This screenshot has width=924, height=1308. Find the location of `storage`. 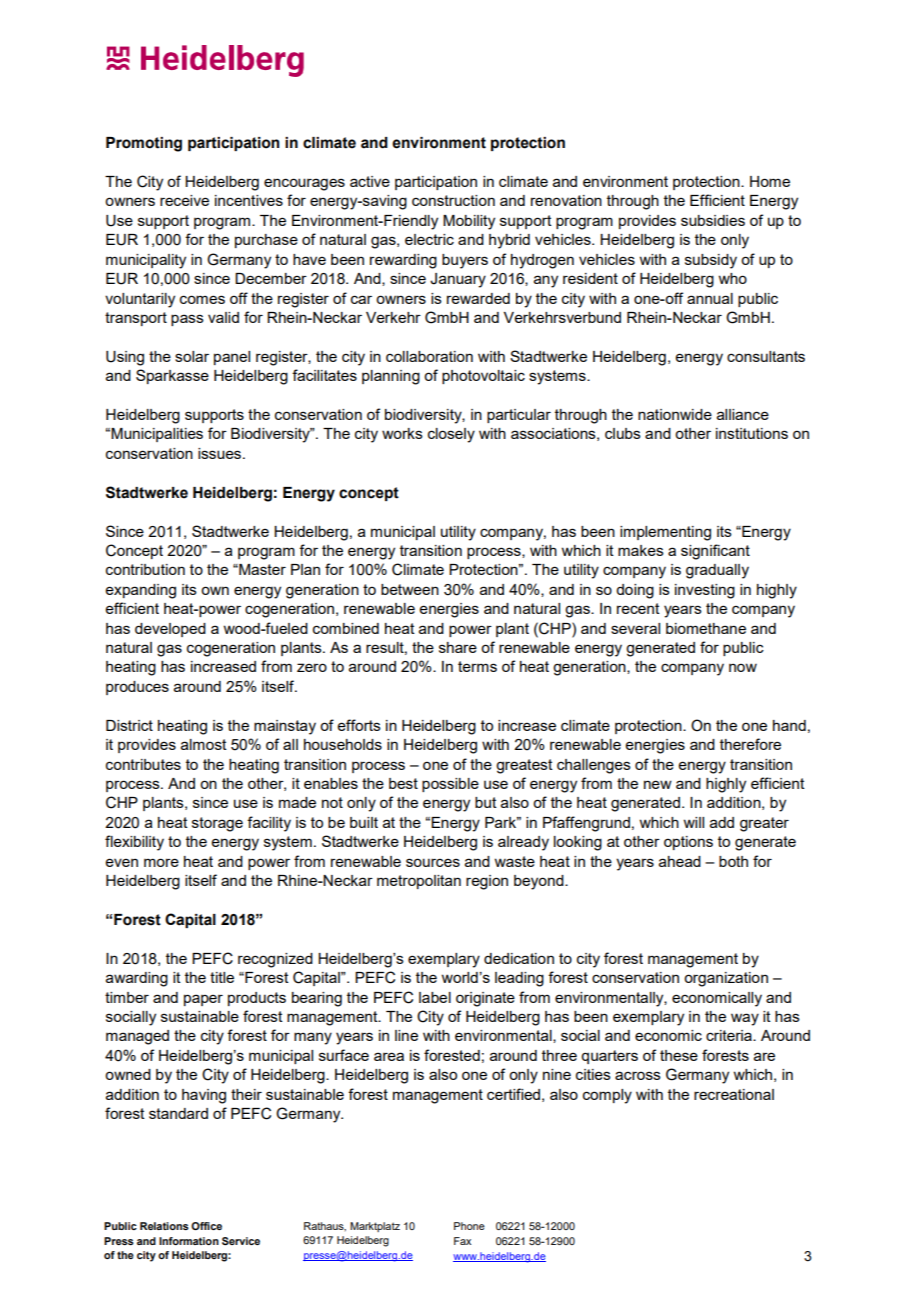

storage is located at coordinates (217, 824).
